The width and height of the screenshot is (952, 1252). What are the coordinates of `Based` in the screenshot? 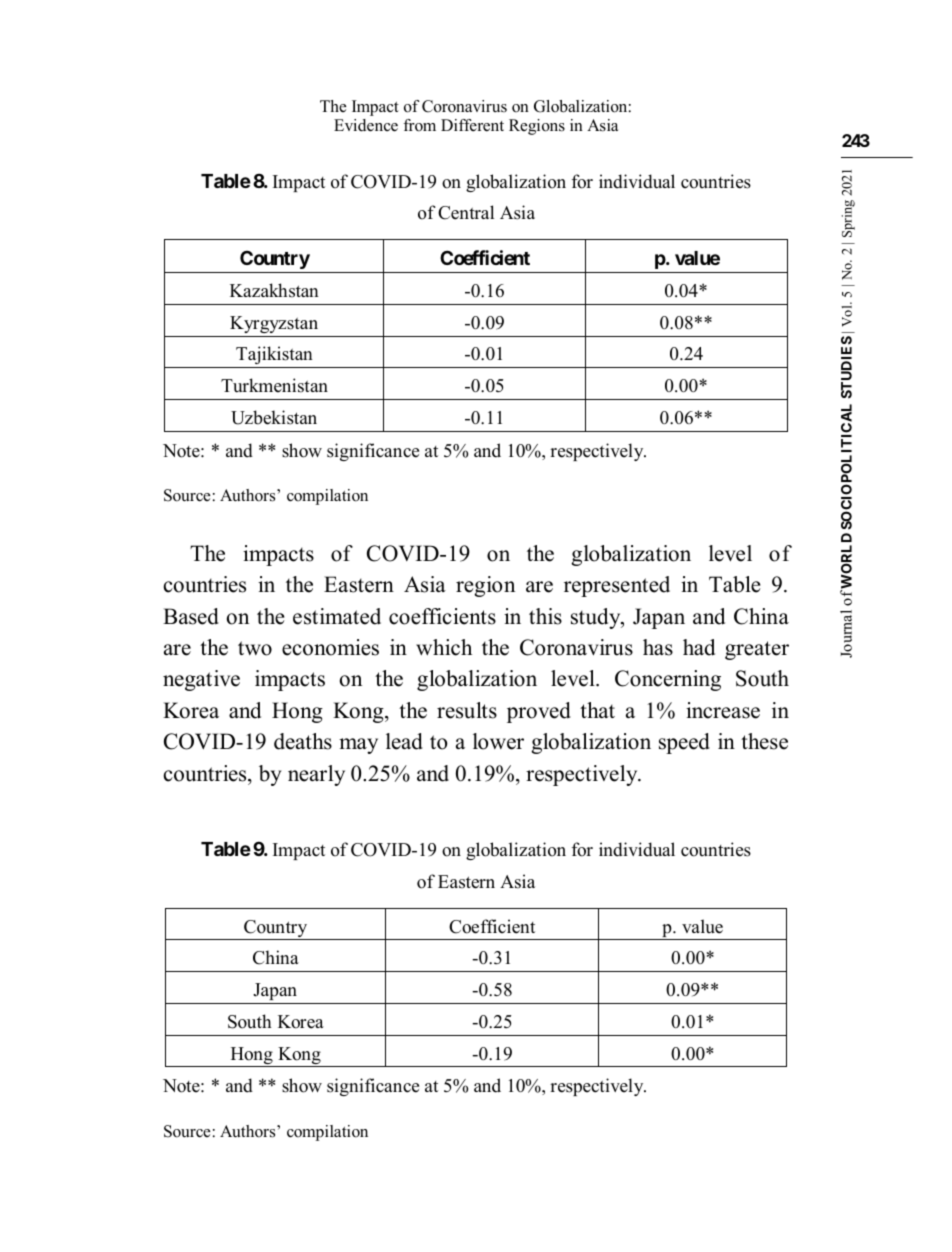 It's located at (191, 616).
